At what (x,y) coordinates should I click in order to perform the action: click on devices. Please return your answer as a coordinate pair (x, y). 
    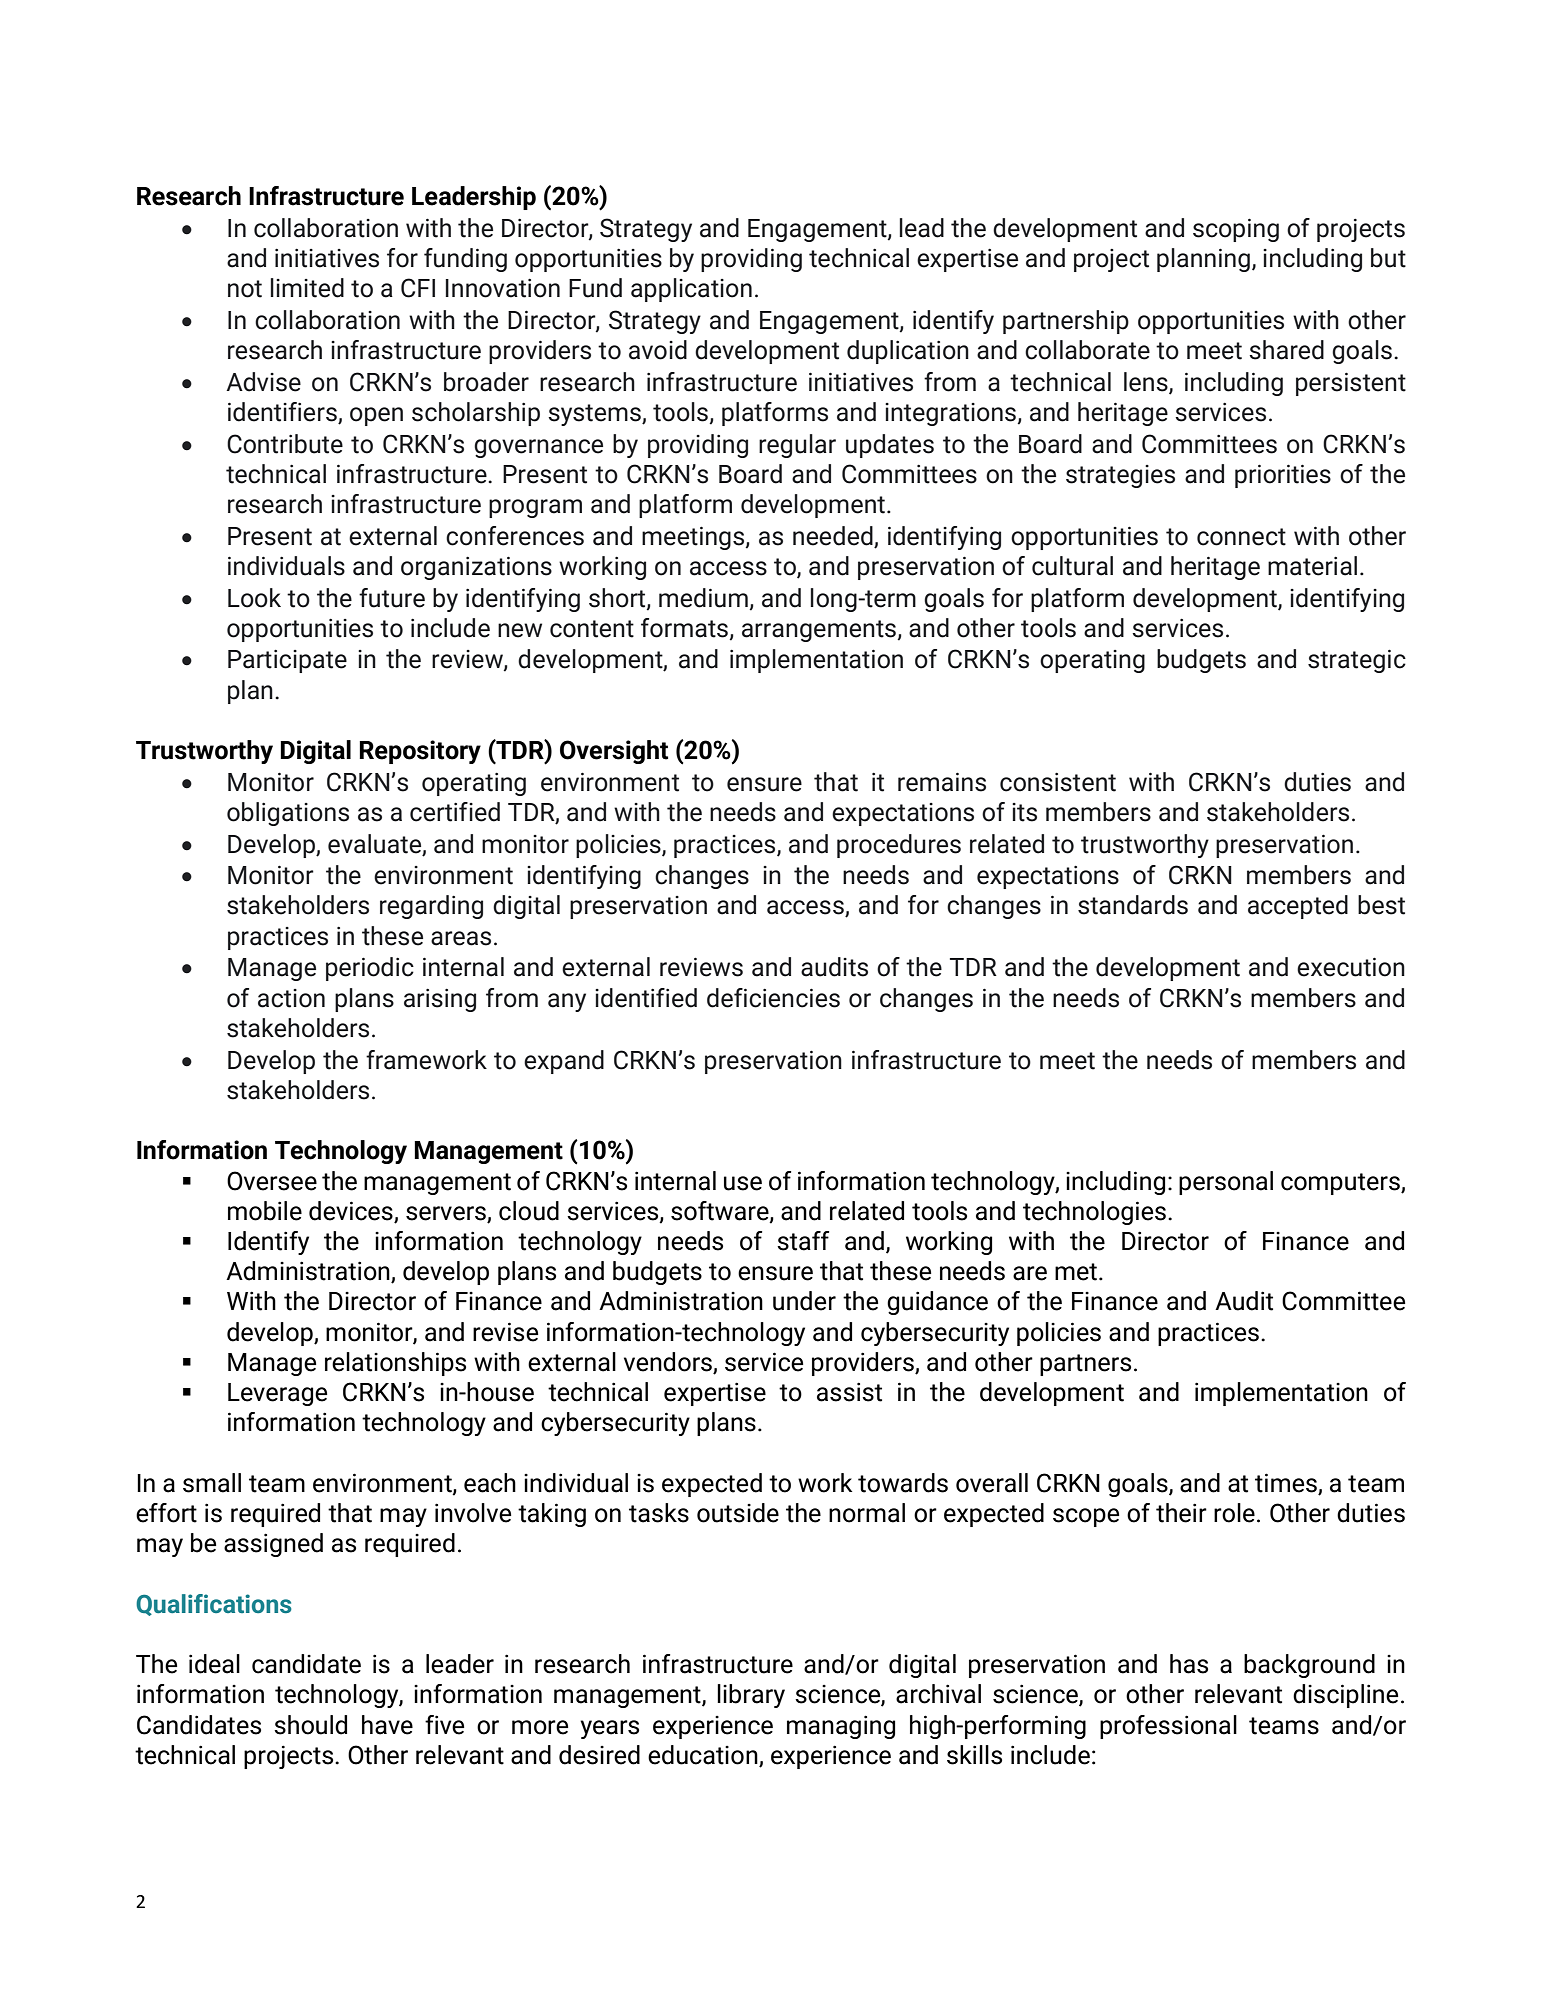
    Looking at the image, I should click on (351, 1211).
